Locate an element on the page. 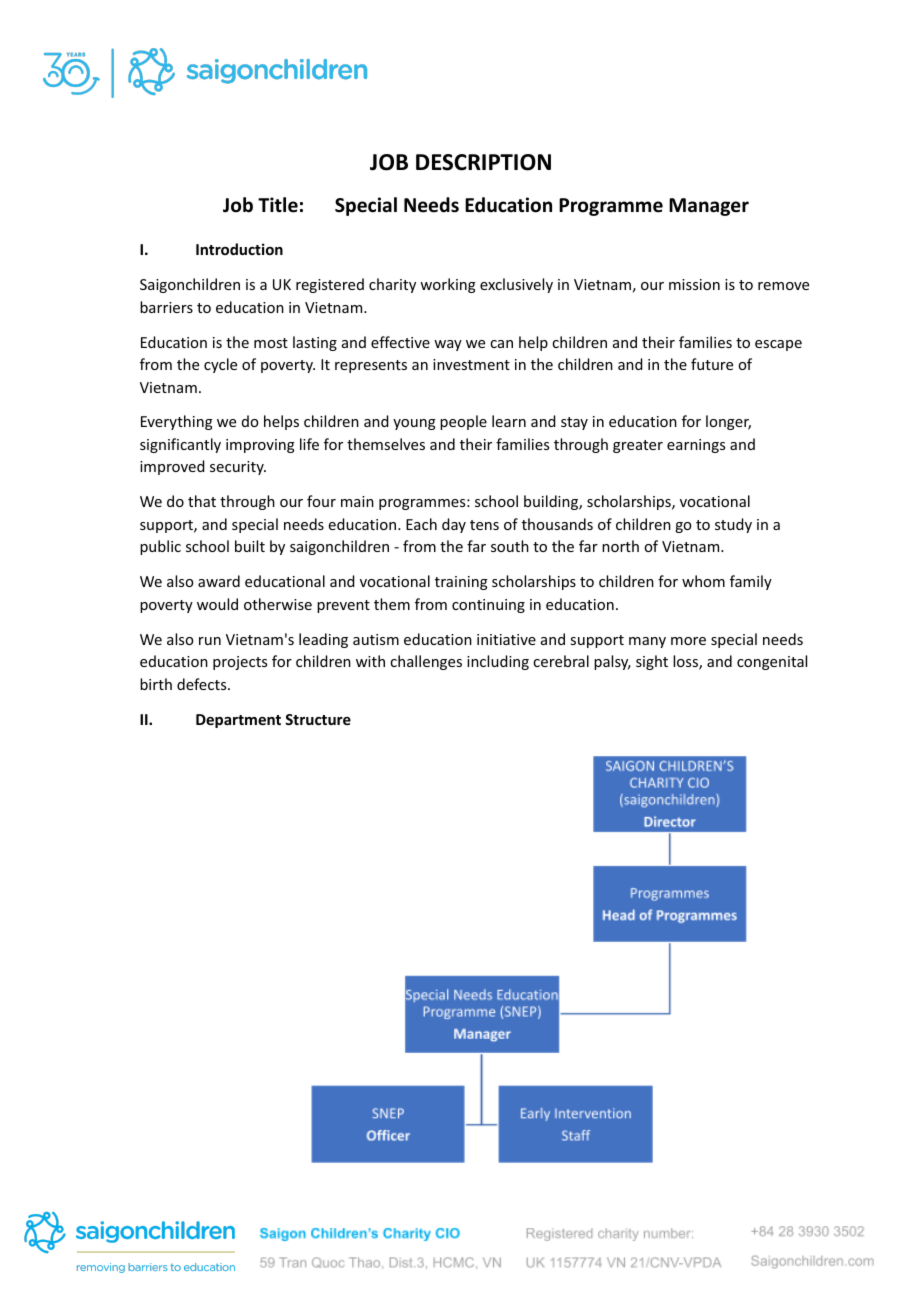  built is located at coordinates (250, 546).
